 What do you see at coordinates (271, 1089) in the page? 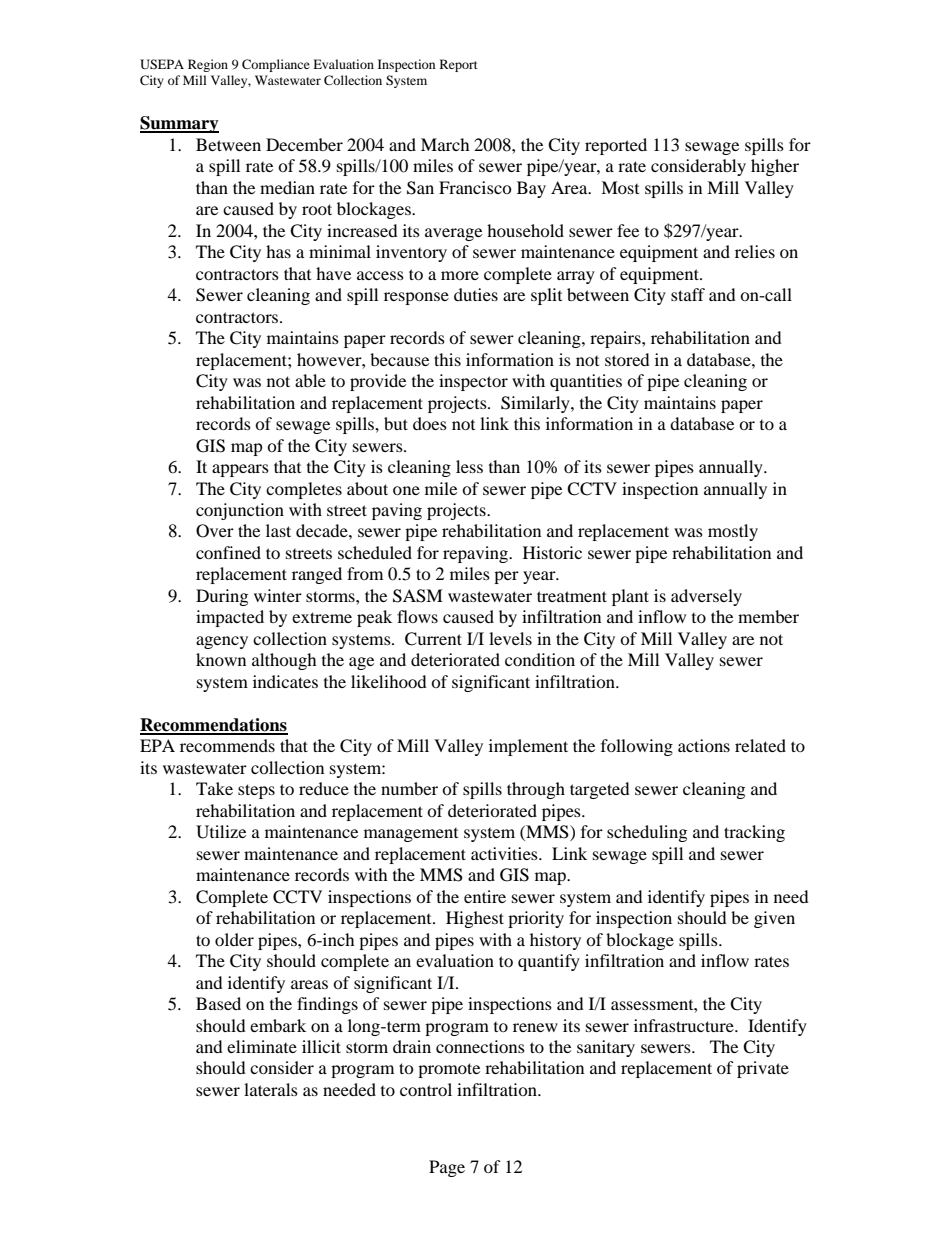
I see `laterals` at bounding box center [271, 1089].
